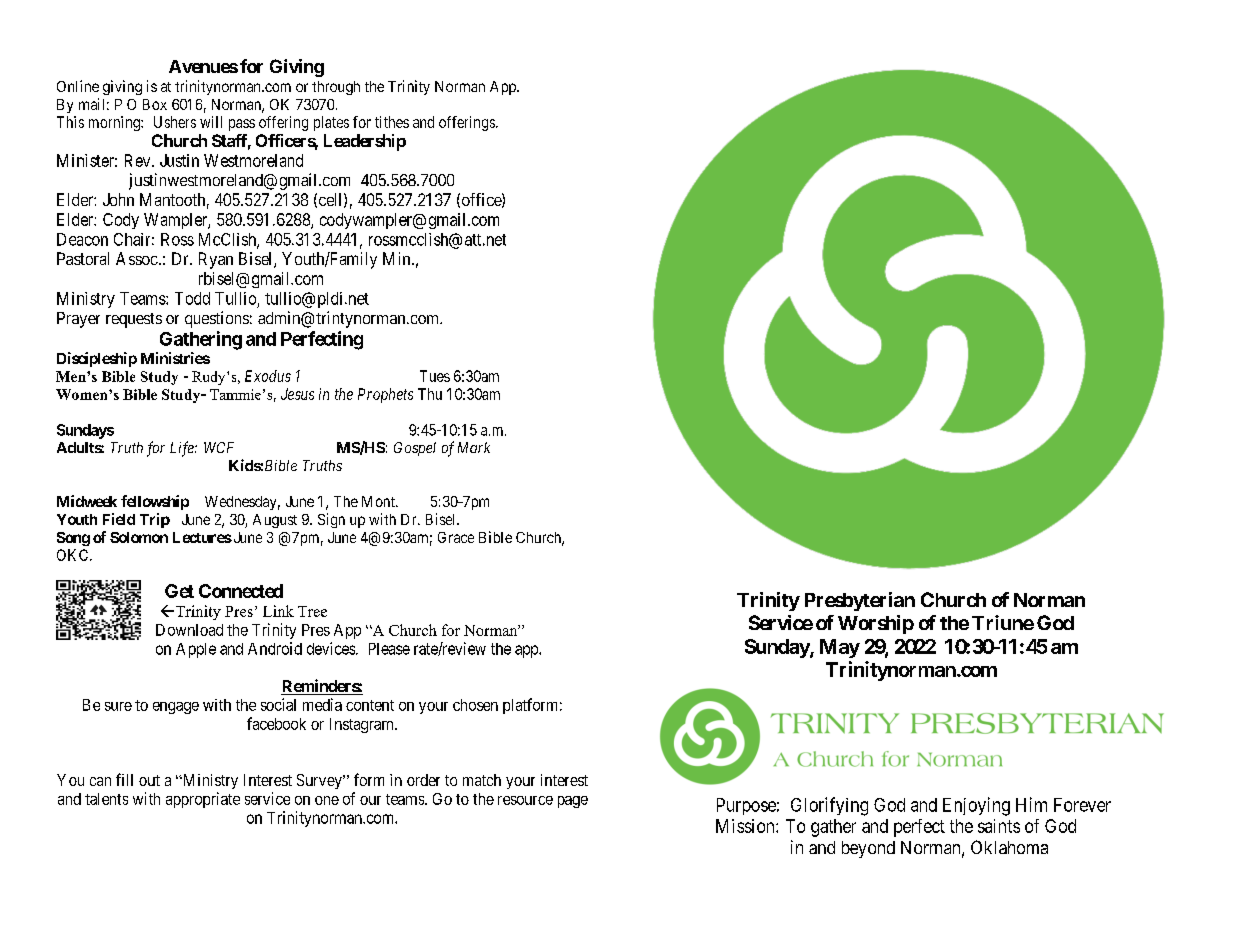 This screenshot has height=952, width=1233. I want to click on questions, so click(217, 319).
